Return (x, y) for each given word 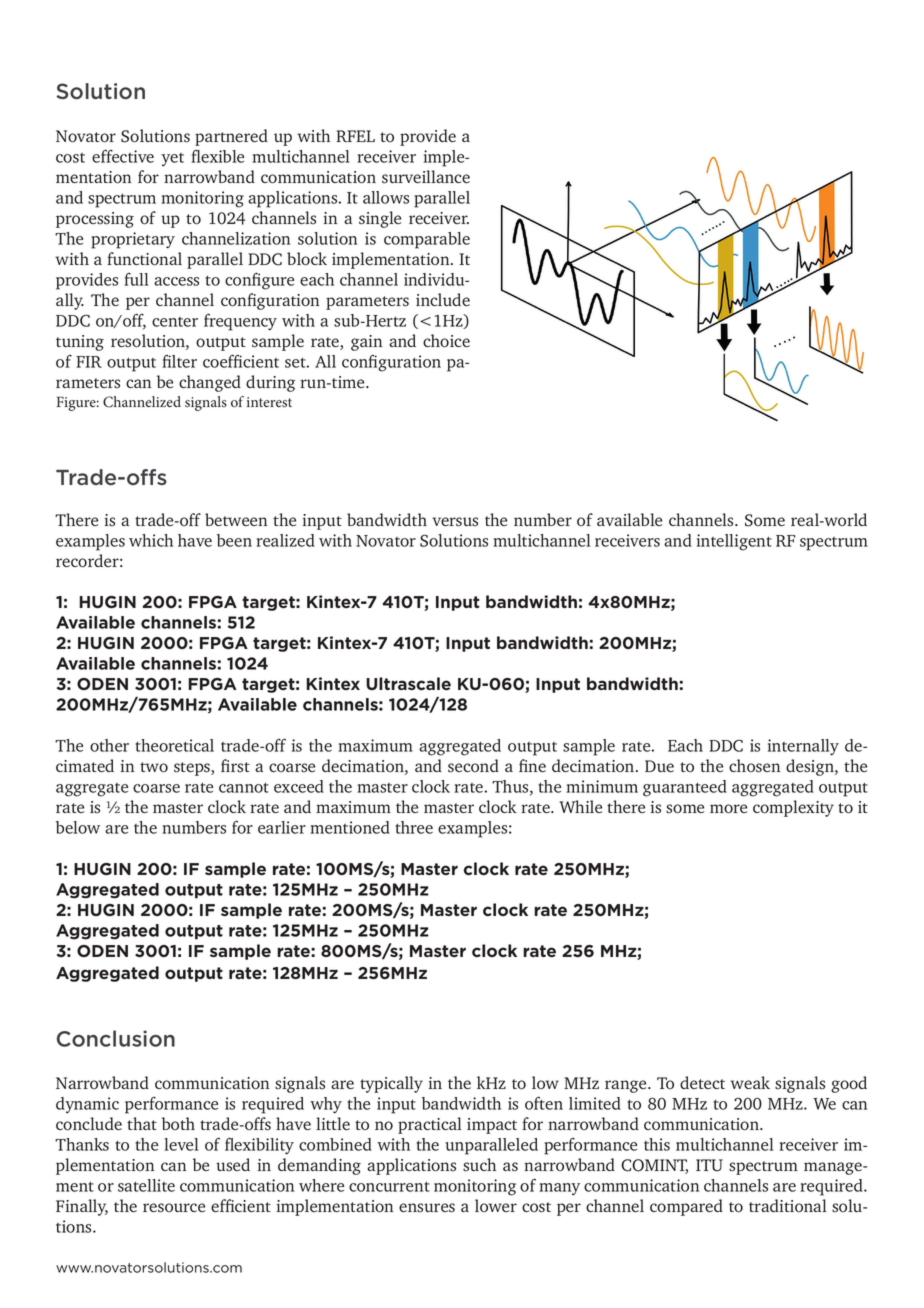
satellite (146, 1185)
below (78, 827)
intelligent (734, 542)
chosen (755, 766)
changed (210, 383)
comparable (427, 240)
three (414, 827)
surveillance (426, 177)
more (728, 809)
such (479, 1165)
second (473, 766)
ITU (709, 1165)
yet (172, 159)
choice (446, 341)
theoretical (174, 745)
